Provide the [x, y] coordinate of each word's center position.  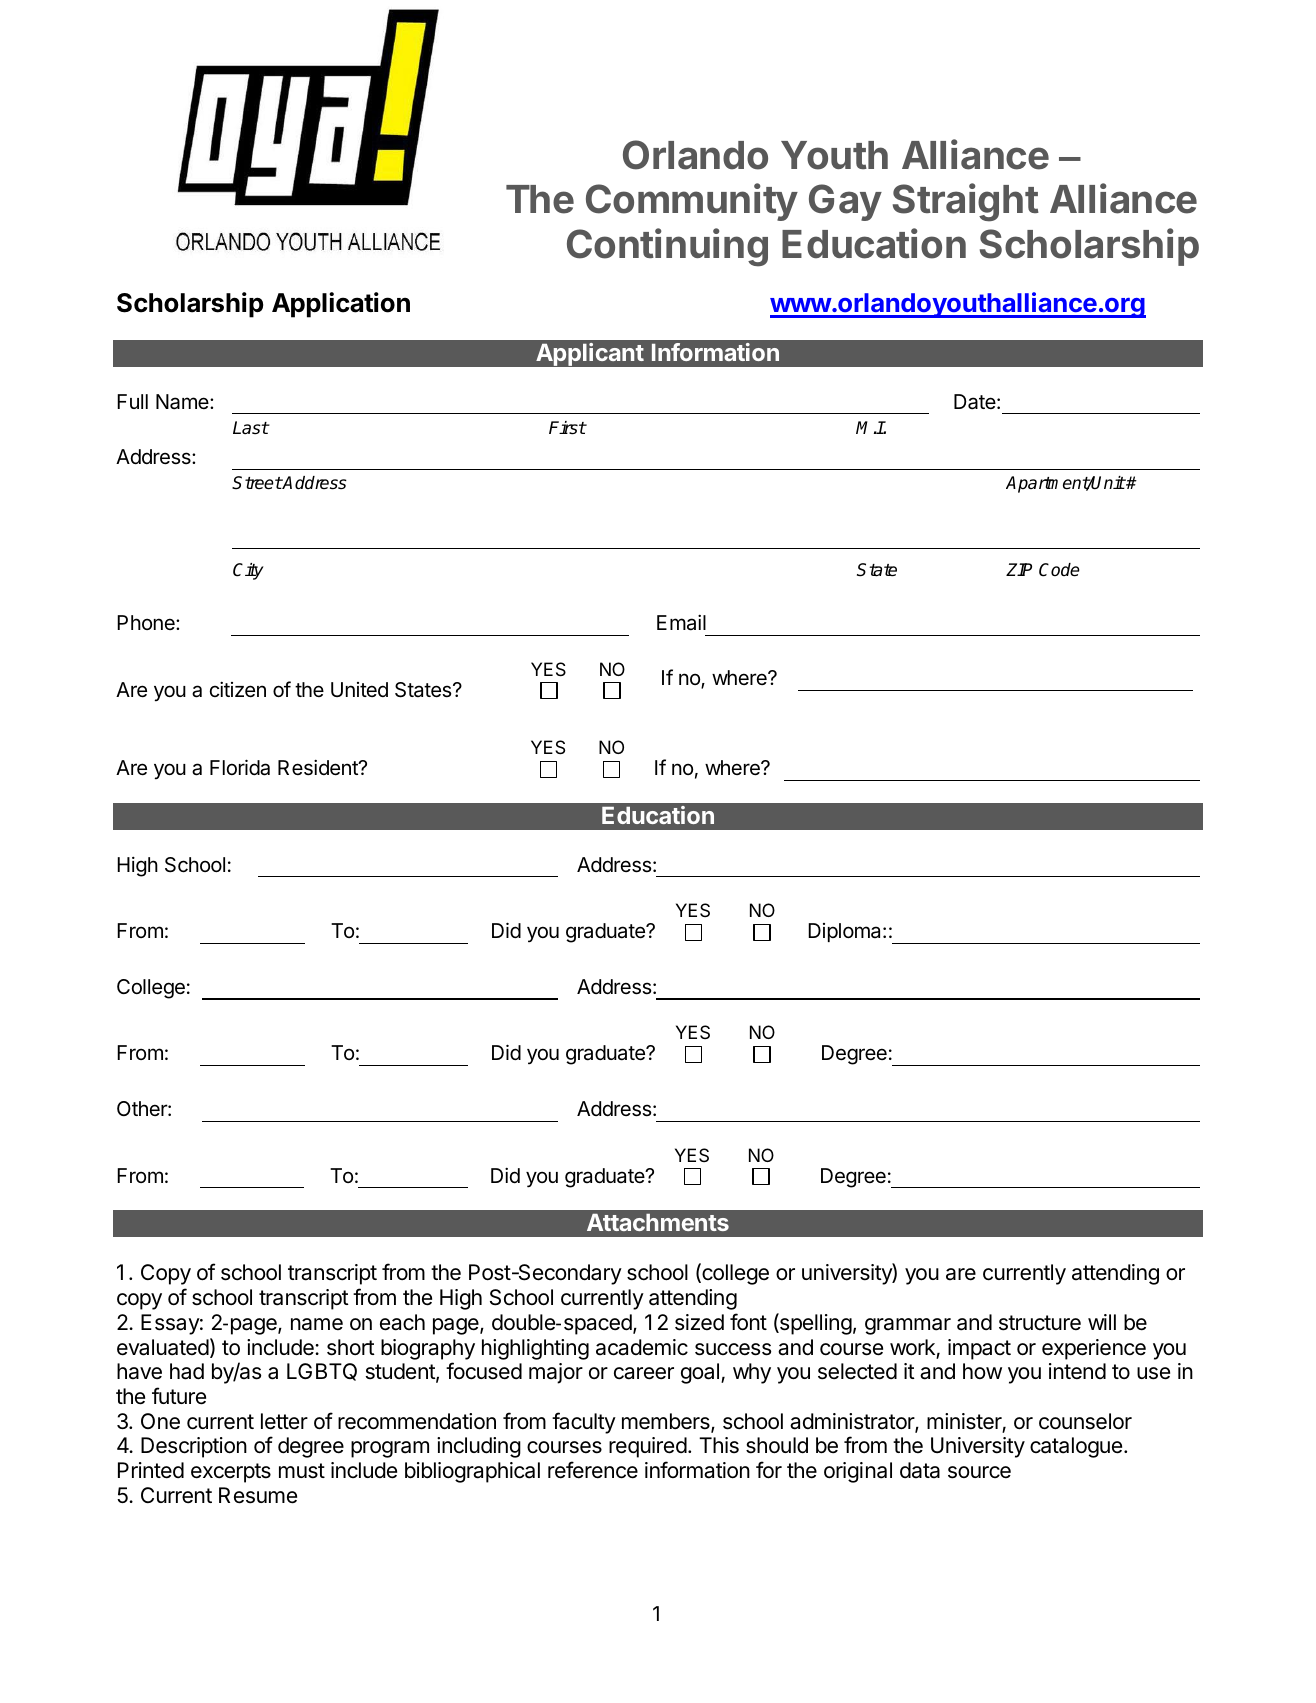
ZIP [1019, 569]
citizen [238, 689]
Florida [240, 767]
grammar [908, 1326]
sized [699, 1322]
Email [681, 622]
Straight [966, 202]
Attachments [658, 1222]
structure [1040, 1323]
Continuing [667, 247]
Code [1059, 570]
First [567, 428]
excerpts [231, 1473]
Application [341, 305]
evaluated [163, 1347]
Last [251, 428]
